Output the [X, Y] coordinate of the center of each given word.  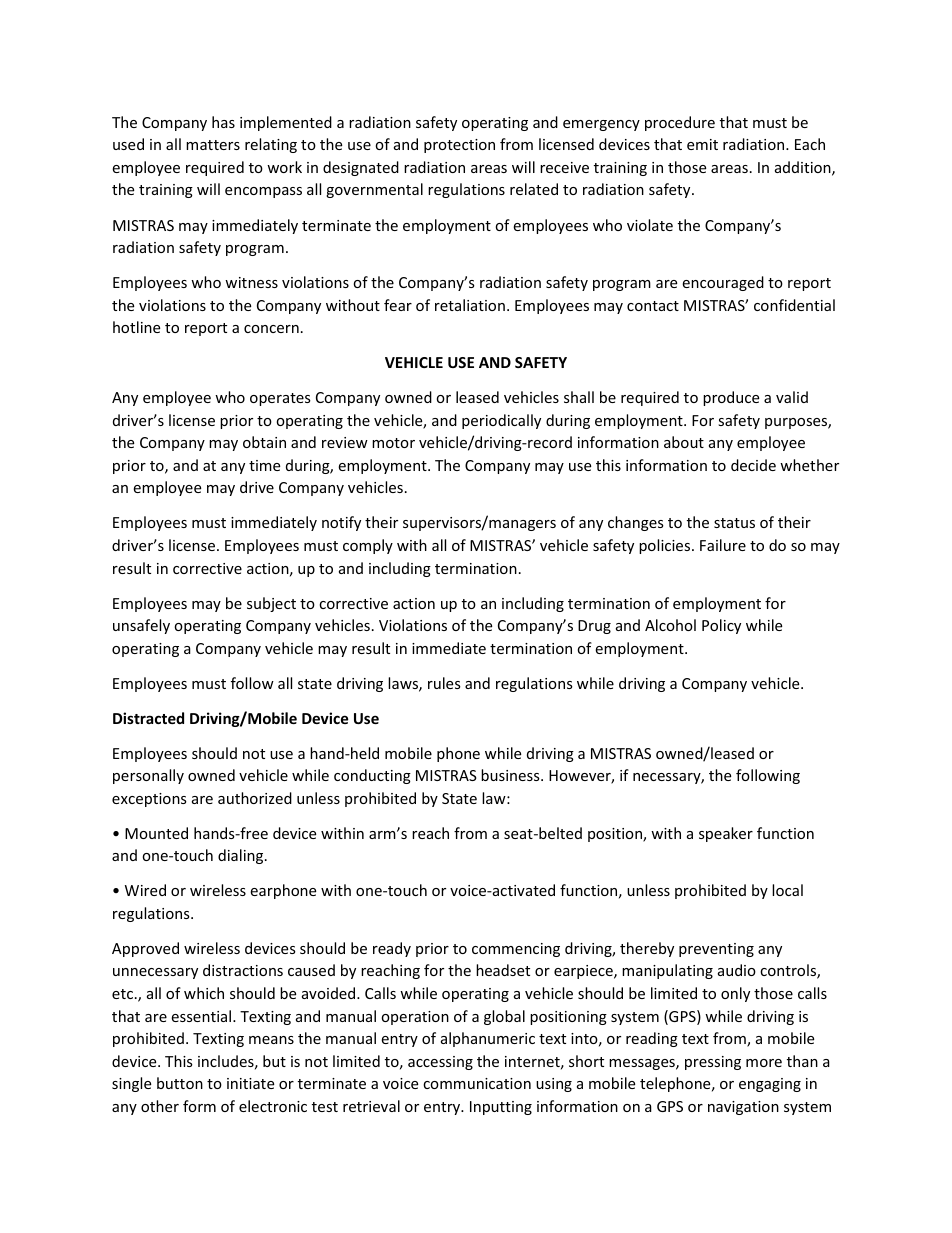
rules [444, 683]
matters [213, 145]
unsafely [141, 626]
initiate [250, 1083]
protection [459, 146]
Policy [721, 626]
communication [477, 1083]
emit [702, 144]
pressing [713, 1063]
